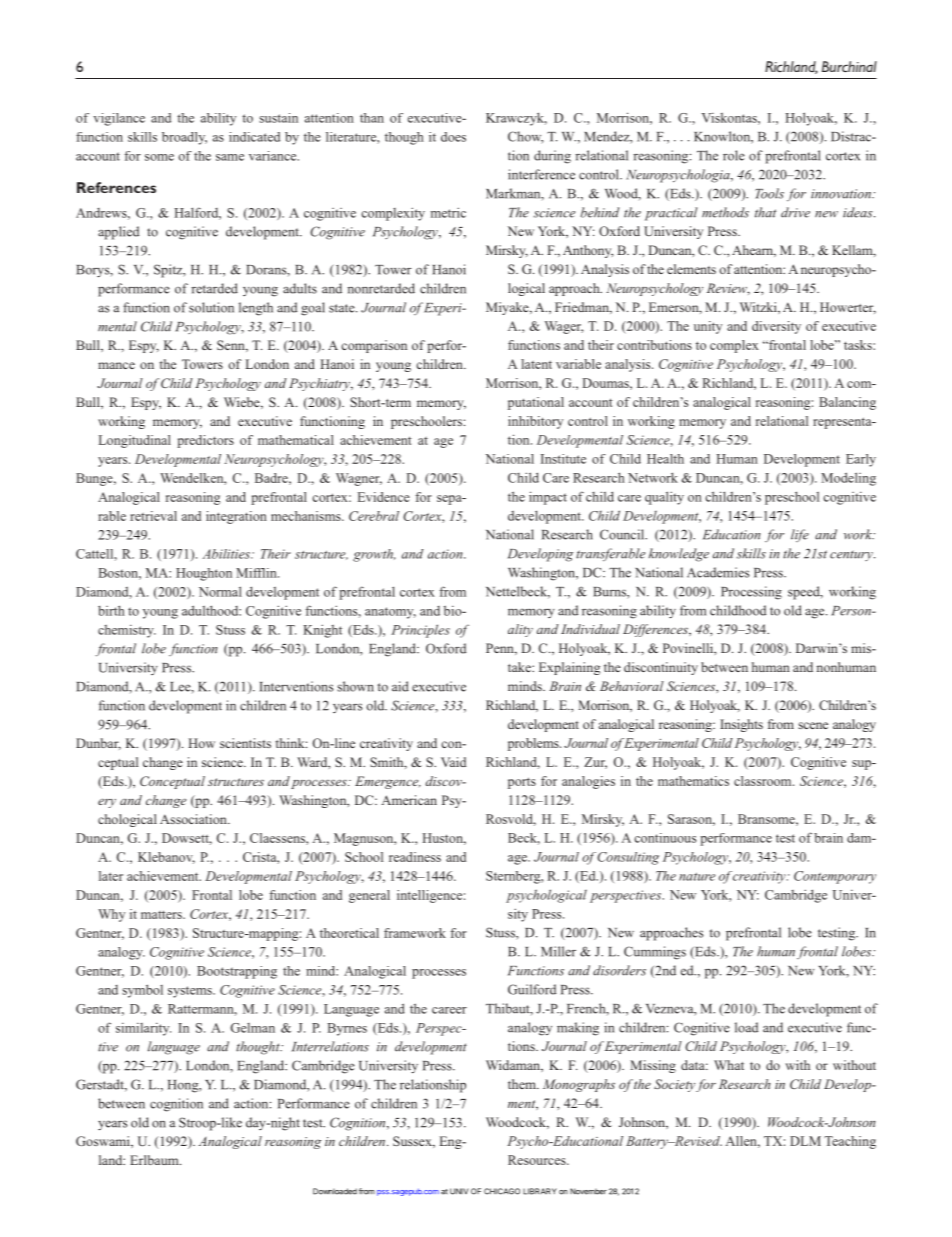 Image resolution: width=952 pixels, height=1237 pixels. What do you see at coordinates (502, 1191) in the document?
I see `CHICAGO` at bounding box center [502, 1191].
